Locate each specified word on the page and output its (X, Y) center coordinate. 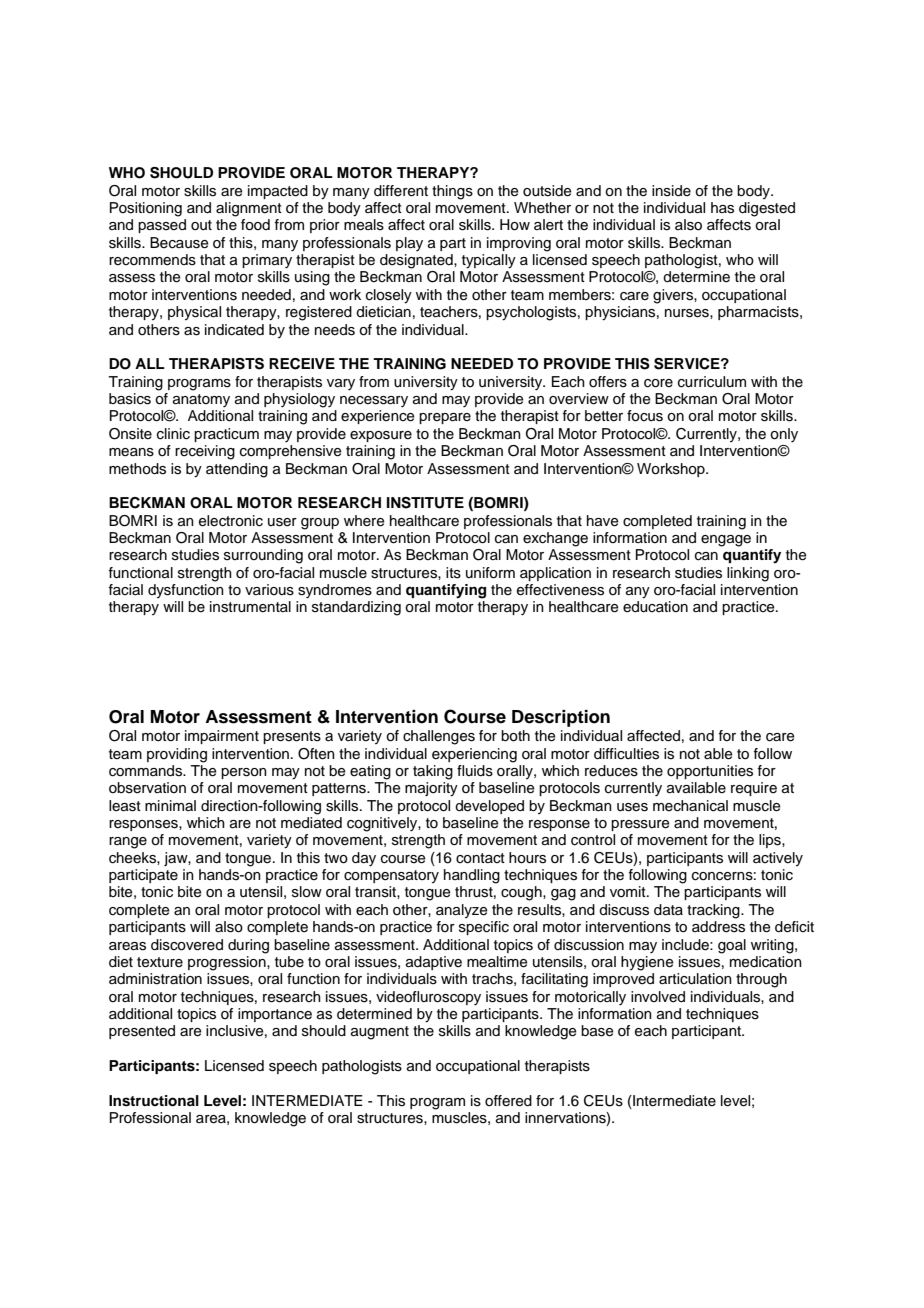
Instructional (154, 1101)
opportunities (710, 772)
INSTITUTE (425, 503)
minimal (170, 805)
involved (658, 997)
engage (726, 541)
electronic (231, 521)
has (722, 208)
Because (179, 243)
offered (508, 1101)
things (452, 192)
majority (431, 789)
